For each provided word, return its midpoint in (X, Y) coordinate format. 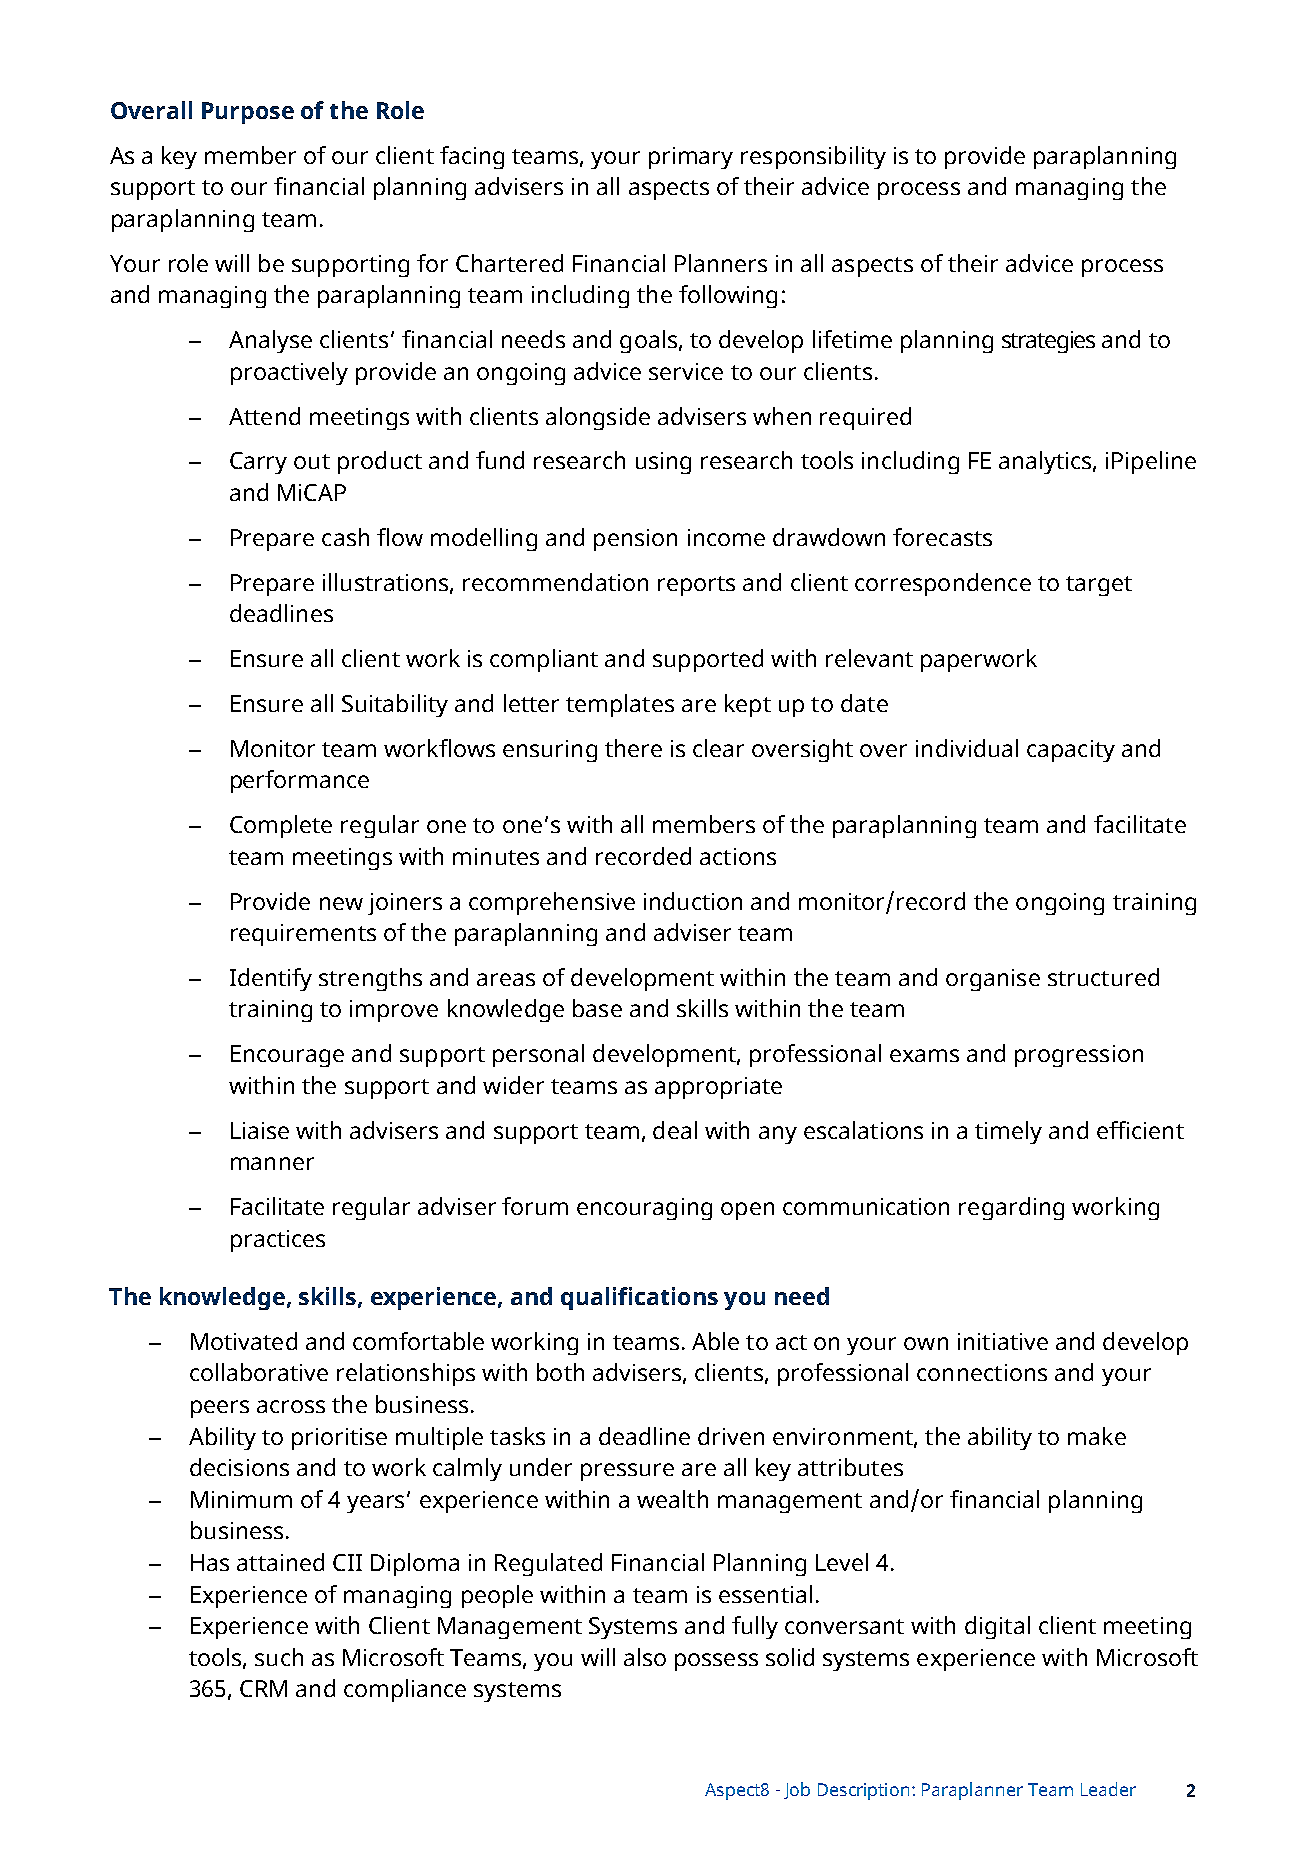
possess (716, 1662)
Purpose (248, 113)
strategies (1048, 342)
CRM (263, 1688)
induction (693, 901)
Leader (1108, 1789)
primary (691, 158)
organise (993, 980)
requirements (303, 935)
